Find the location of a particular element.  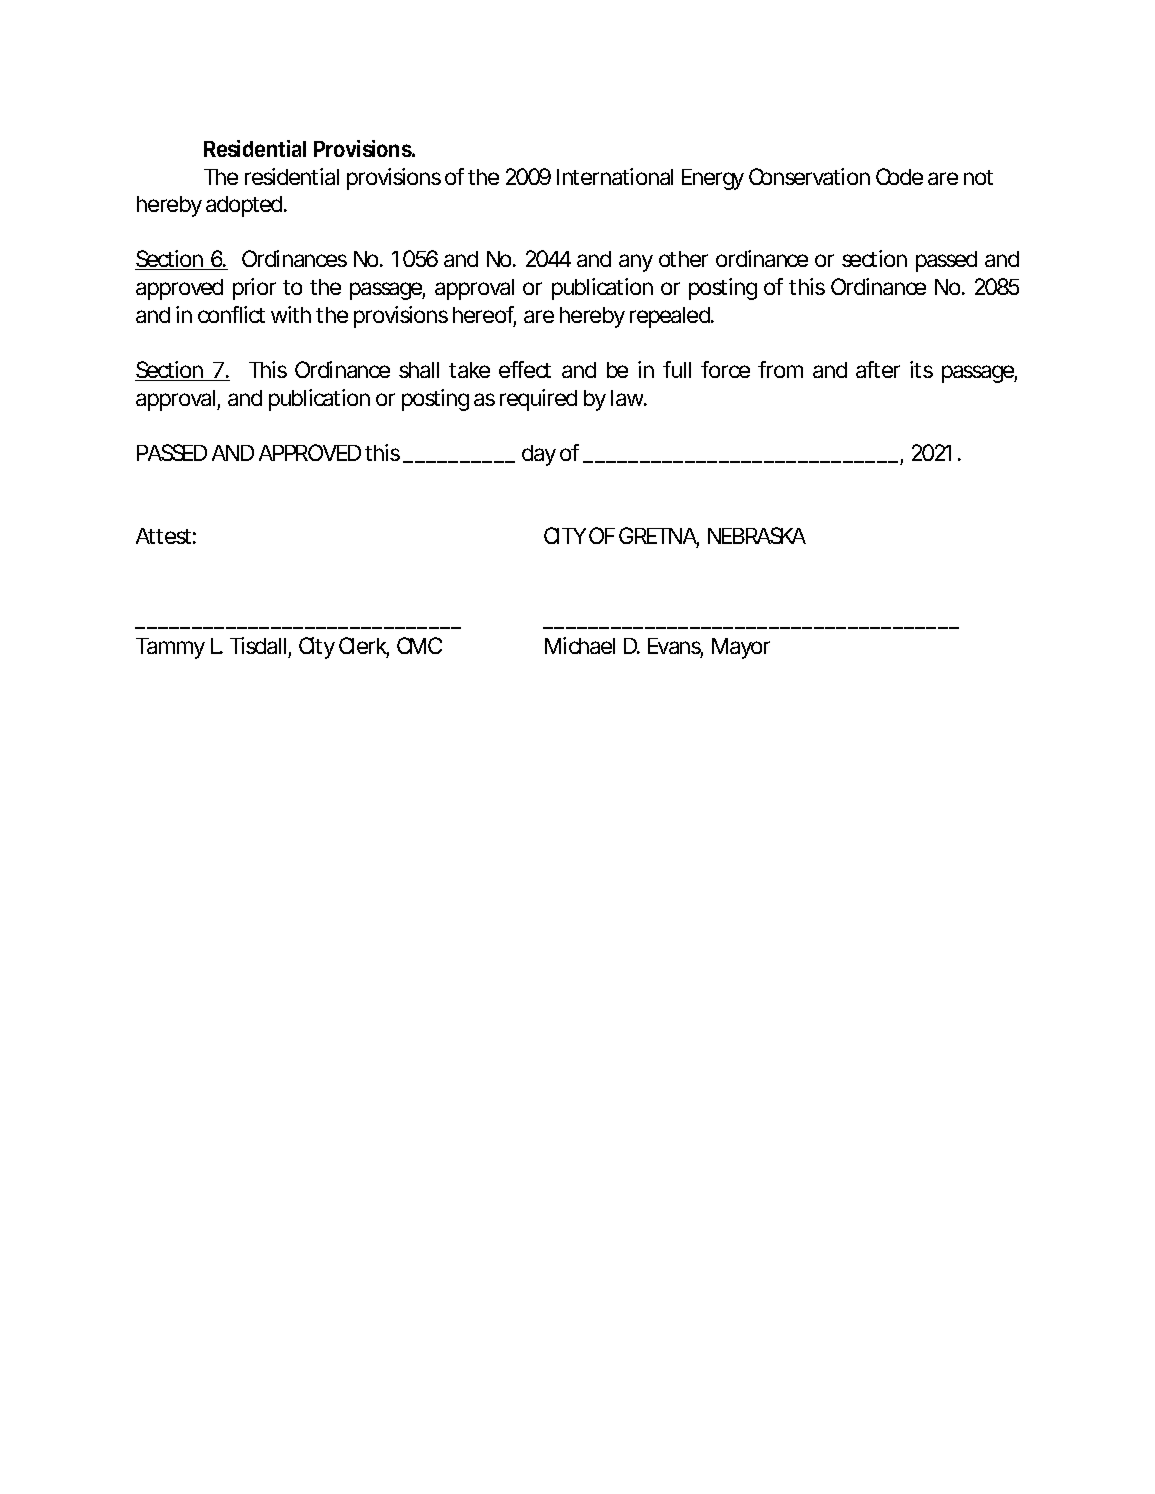

shall is located at coordinates (419, 370).
